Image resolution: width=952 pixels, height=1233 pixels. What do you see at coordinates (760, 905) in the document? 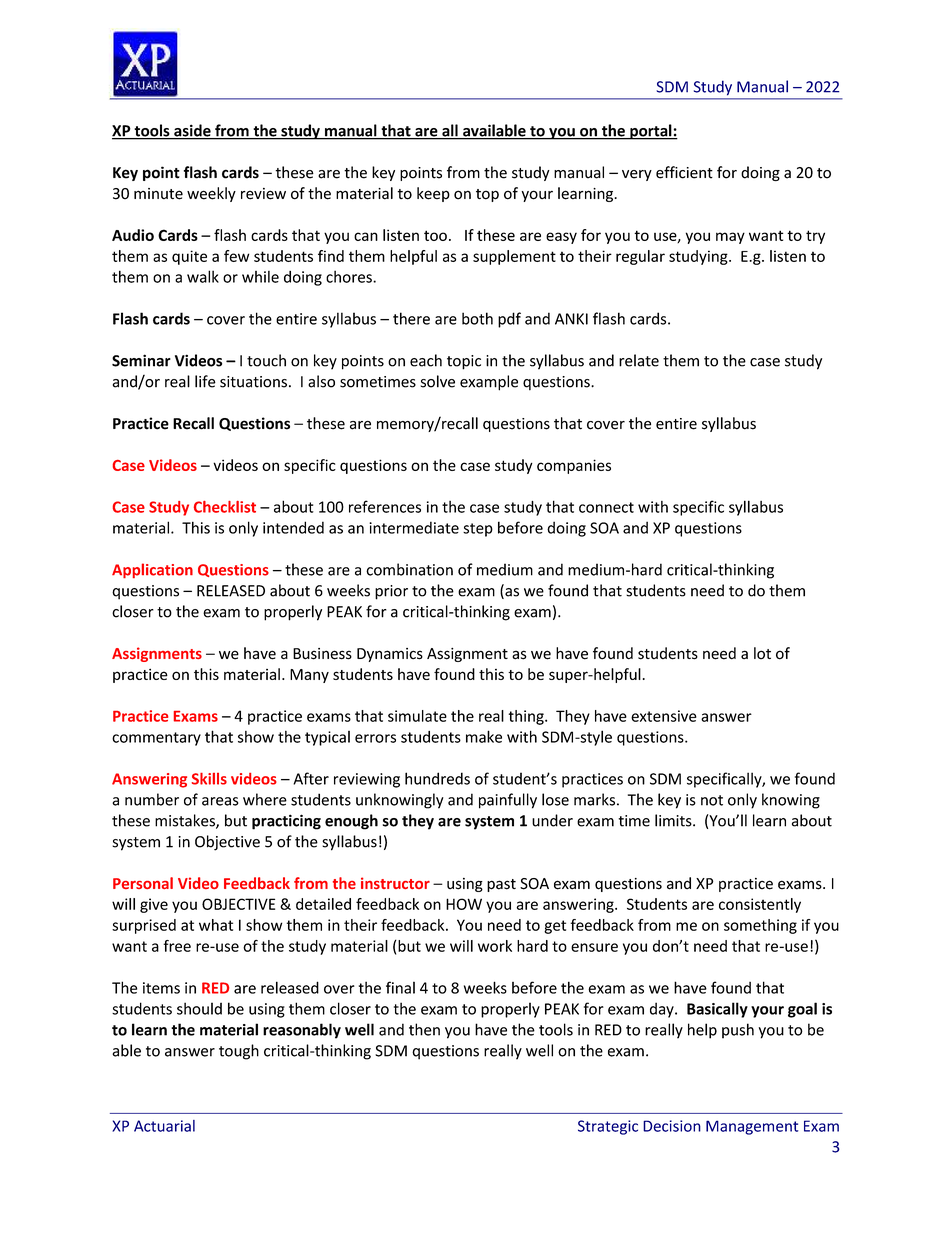
I see `consistently` at bounding box center [760, 905].
